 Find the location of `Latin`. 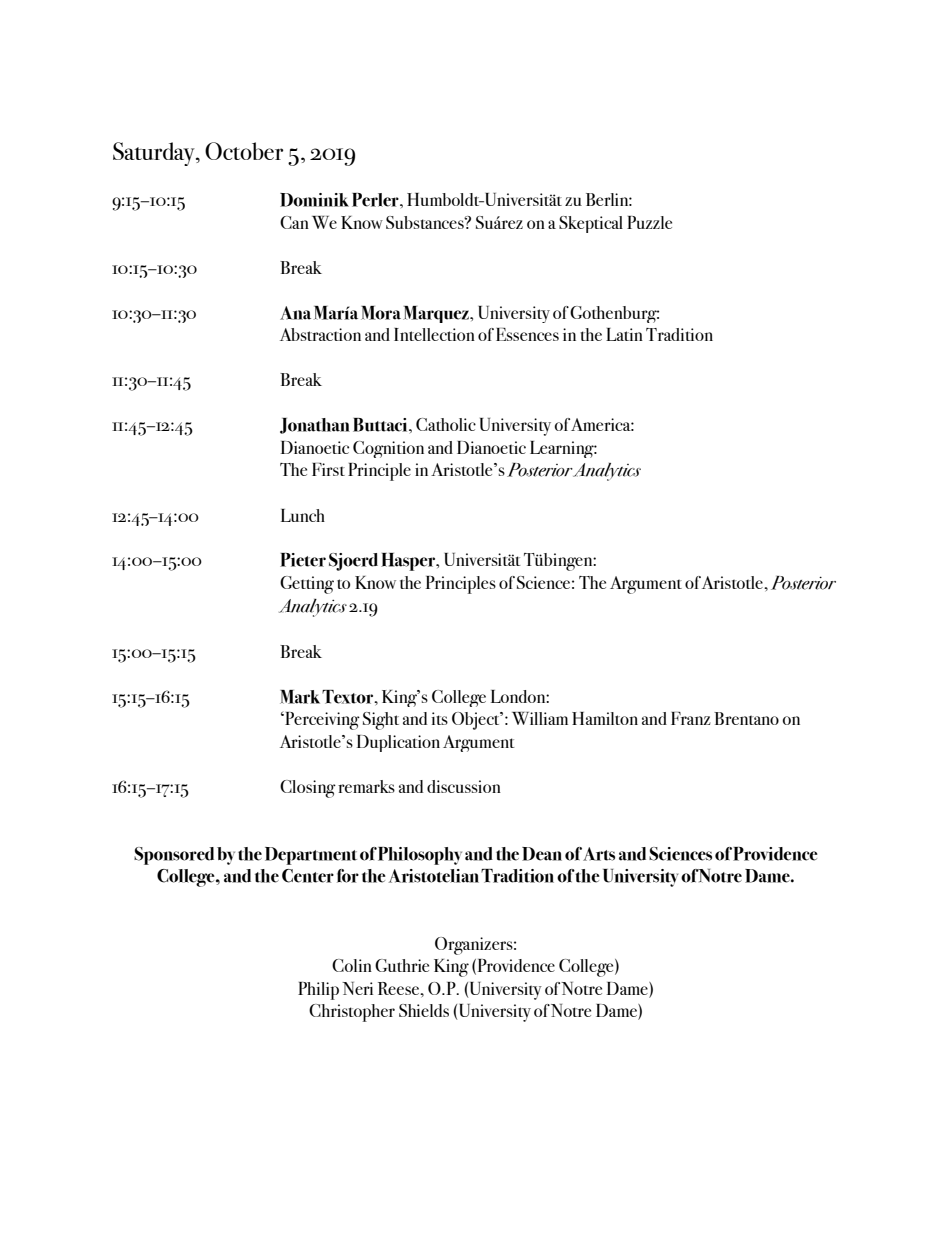

Latin is located at coordinates (624, 334).
